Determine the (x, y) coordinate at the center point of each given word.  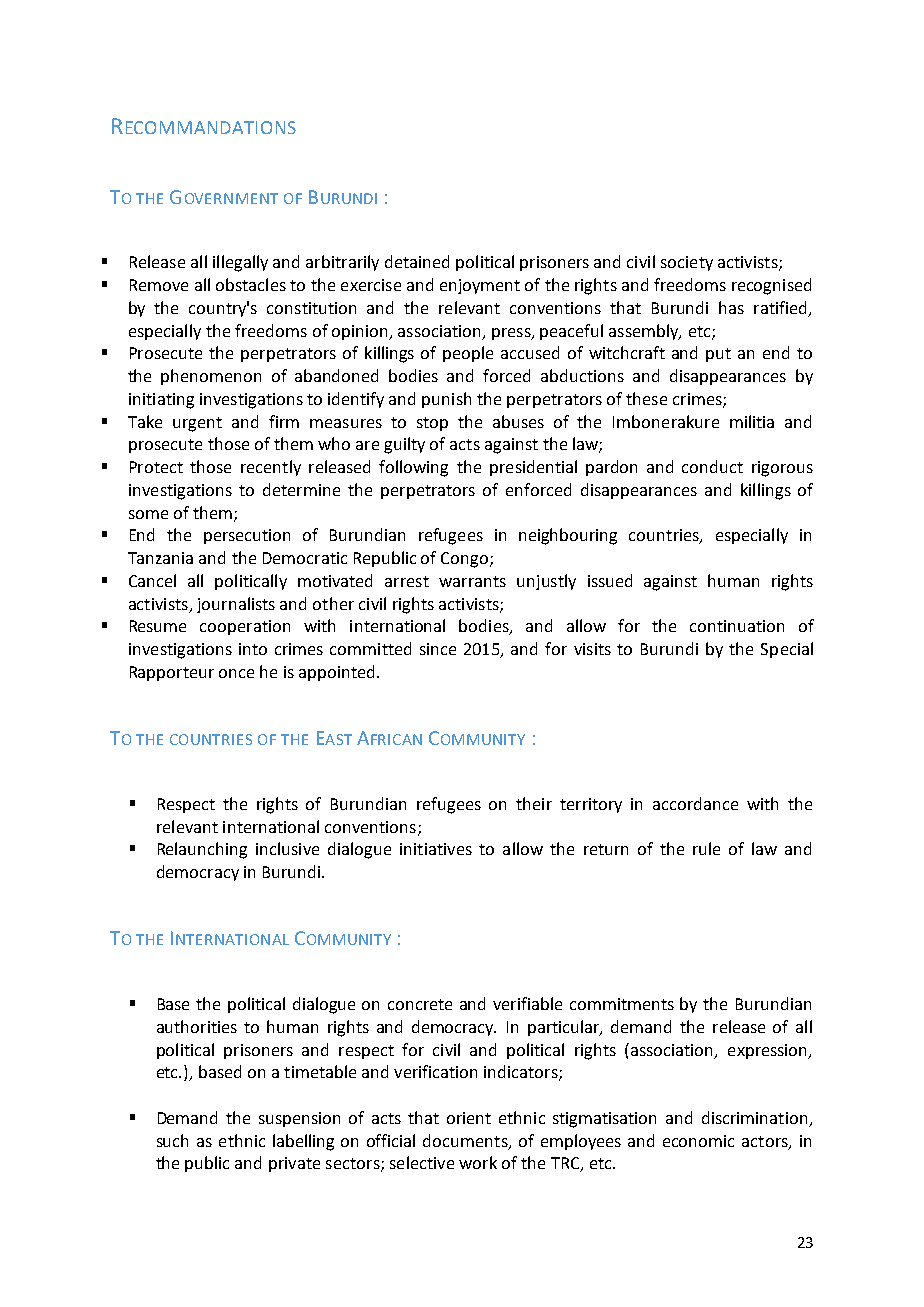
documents (466, 1141)
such (172, 1140)
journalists (236, 605)
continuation (737, 626)
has (731, 307)
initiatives (436, 849)
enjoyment (480, 286)
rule (706, 848)
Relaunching (202, 850)
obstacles (251, 284)
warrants (472, 581)
